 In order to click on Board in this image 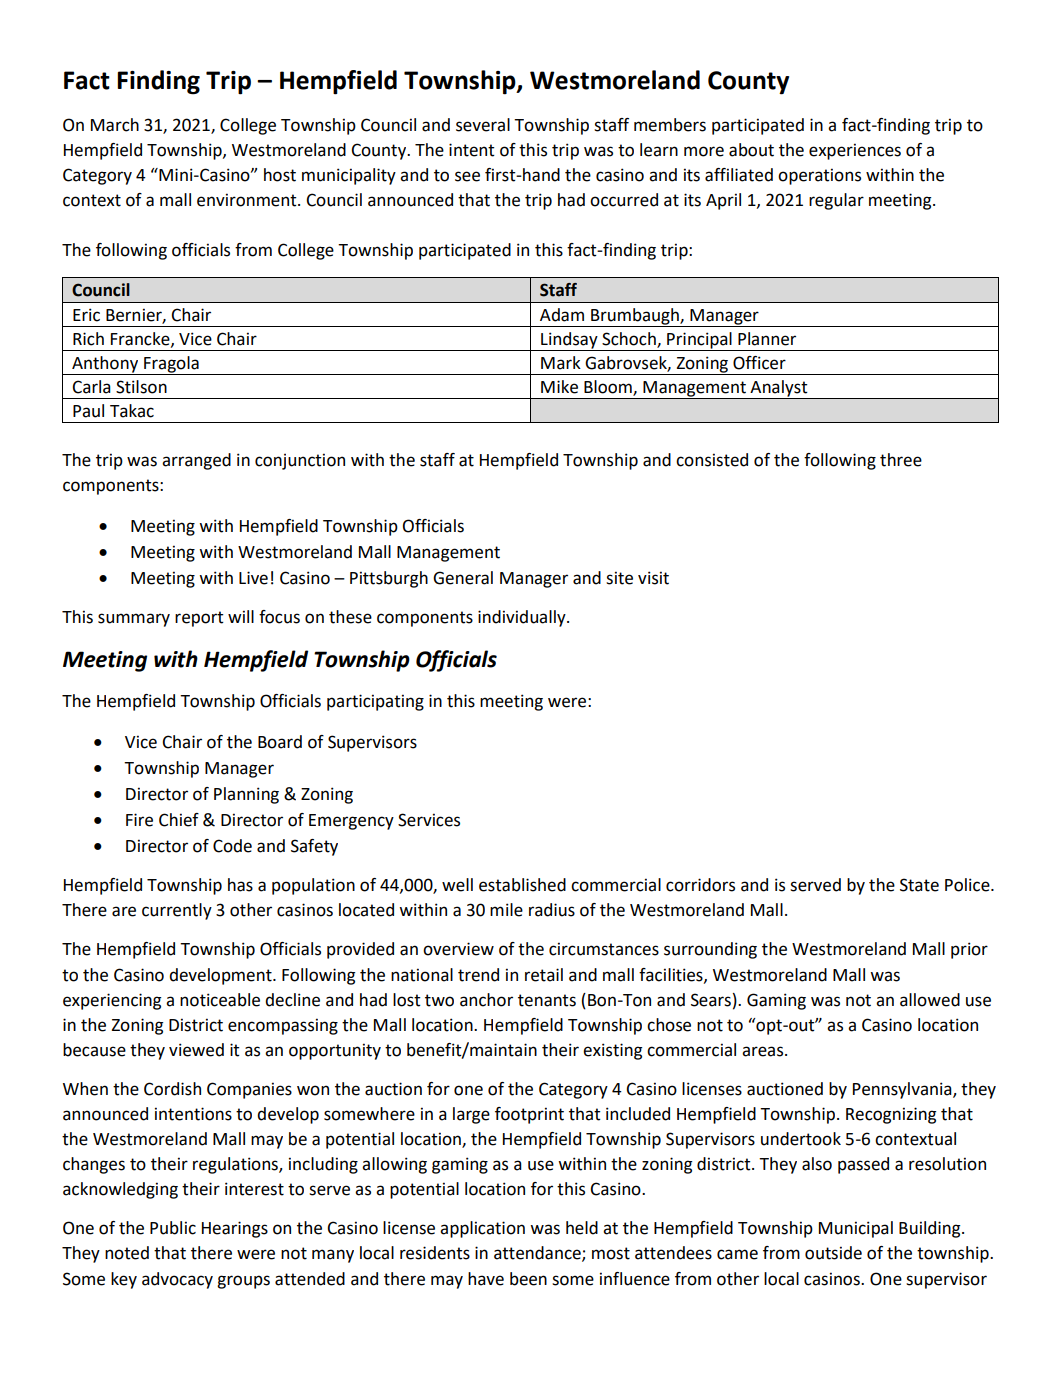, I will do `click(280, 742)`.
